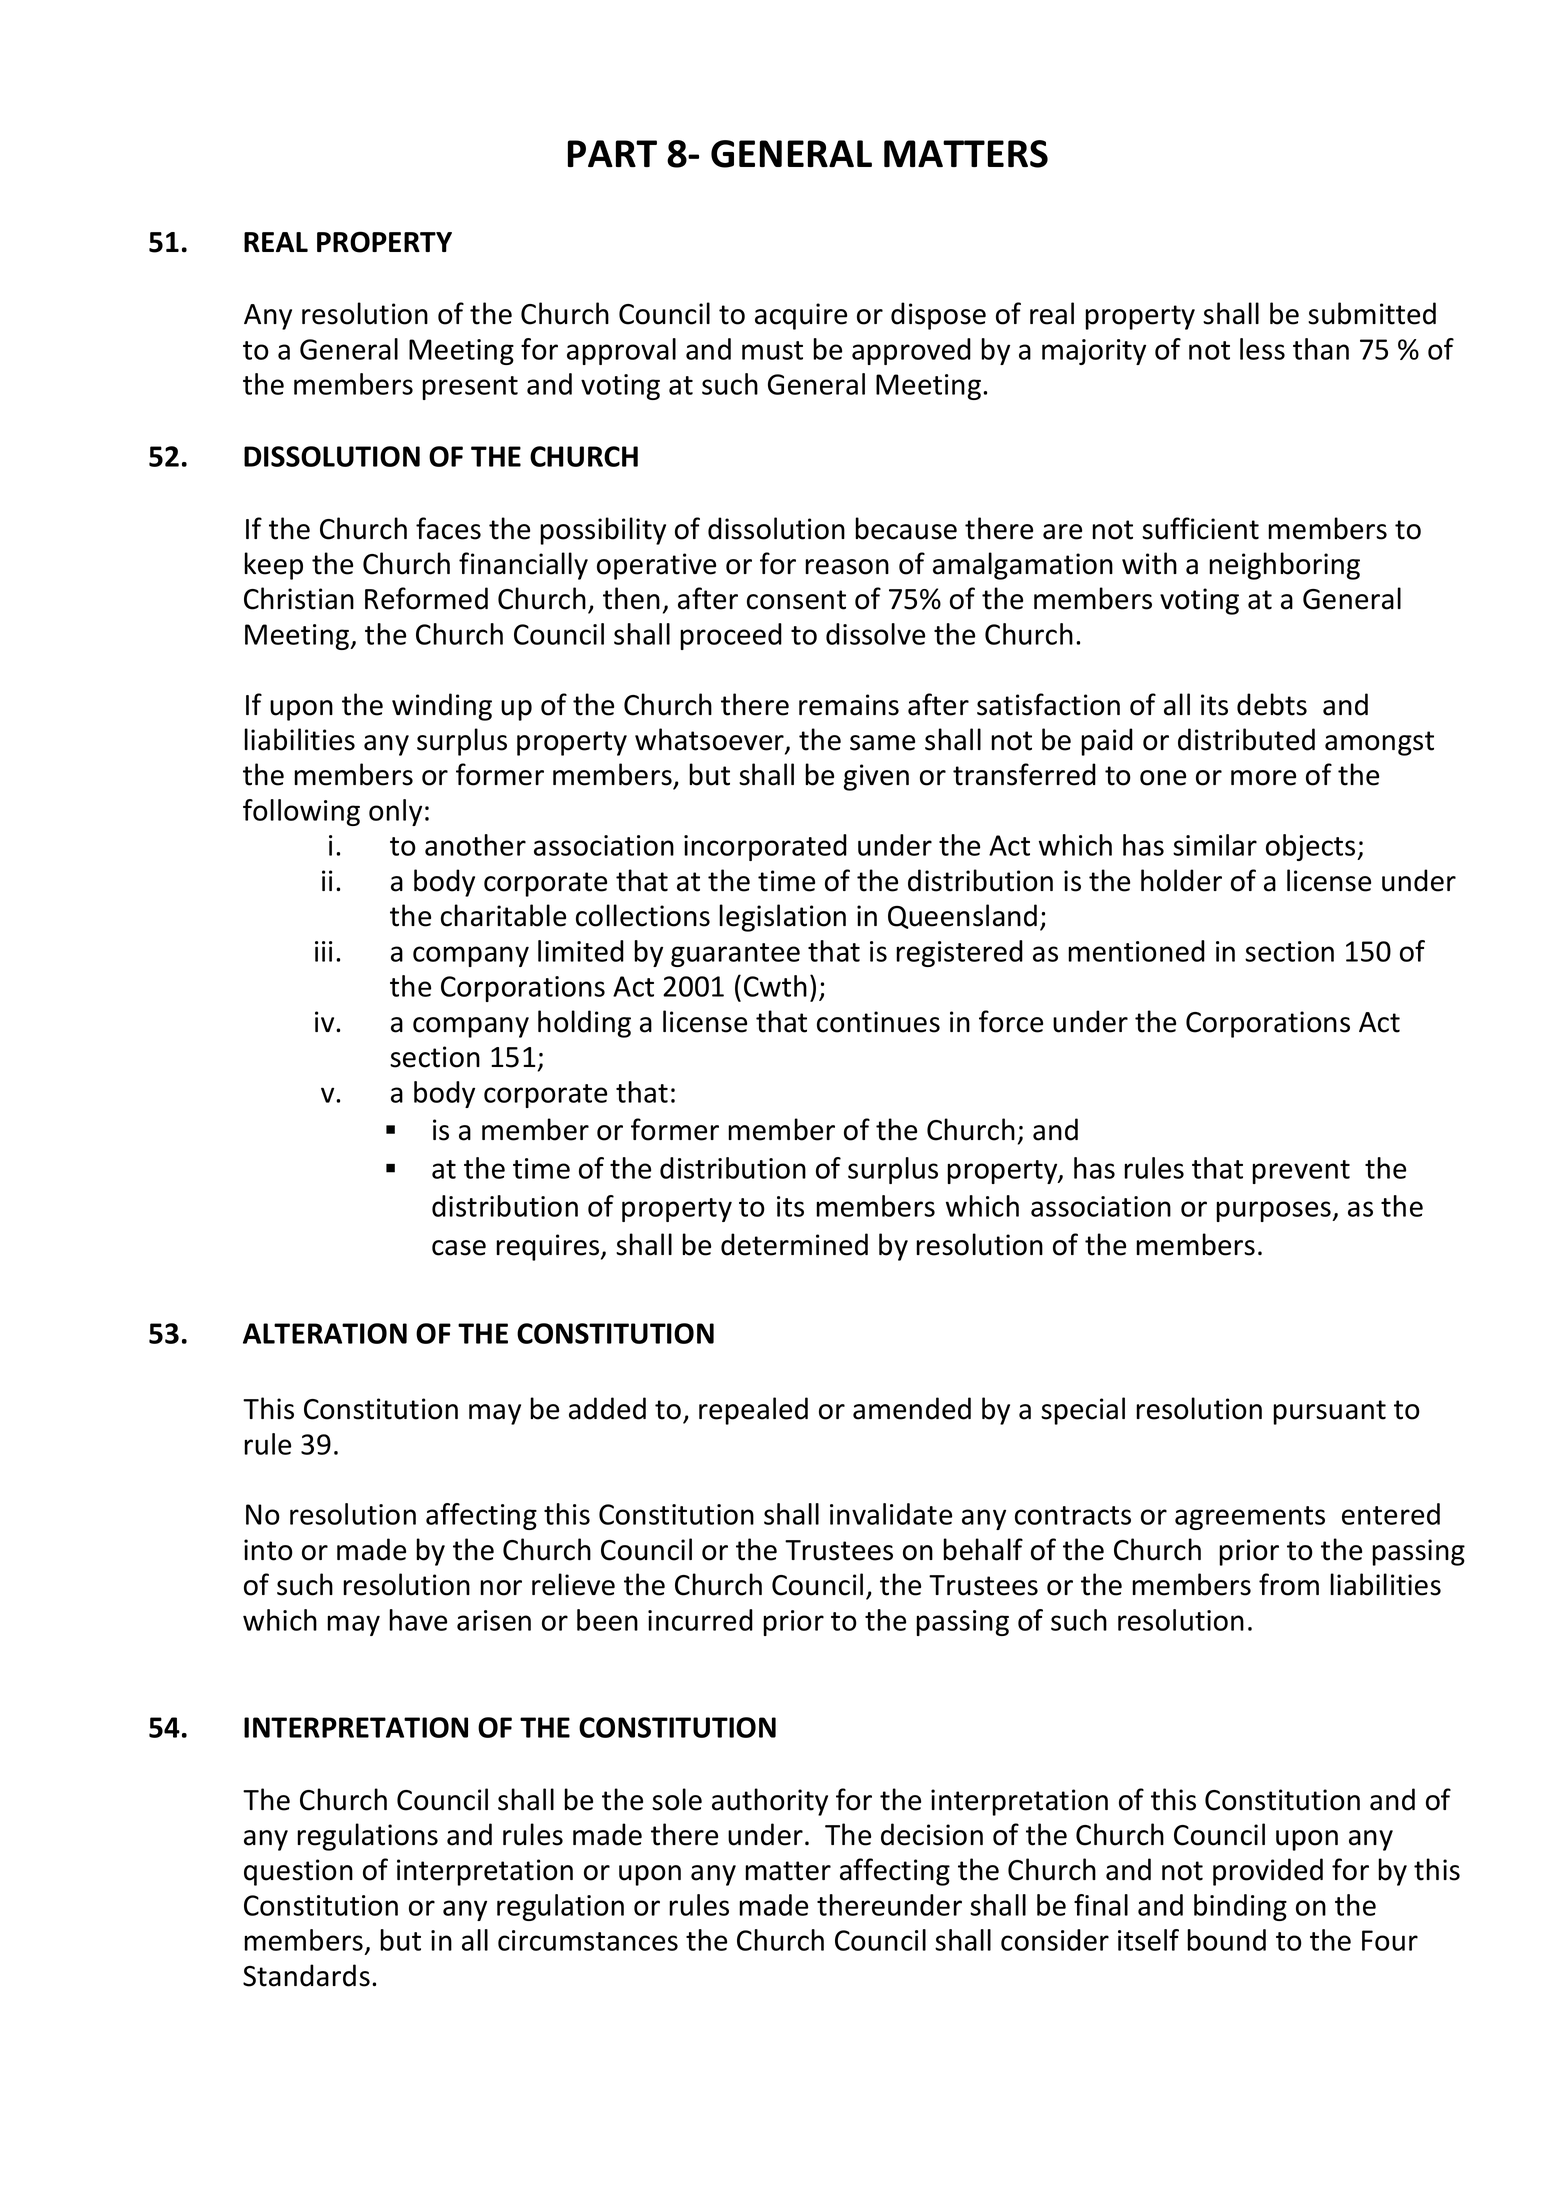 The width and height of the screenshot is (1559, 2205). I want to click on similar, so click(1215, 845).
